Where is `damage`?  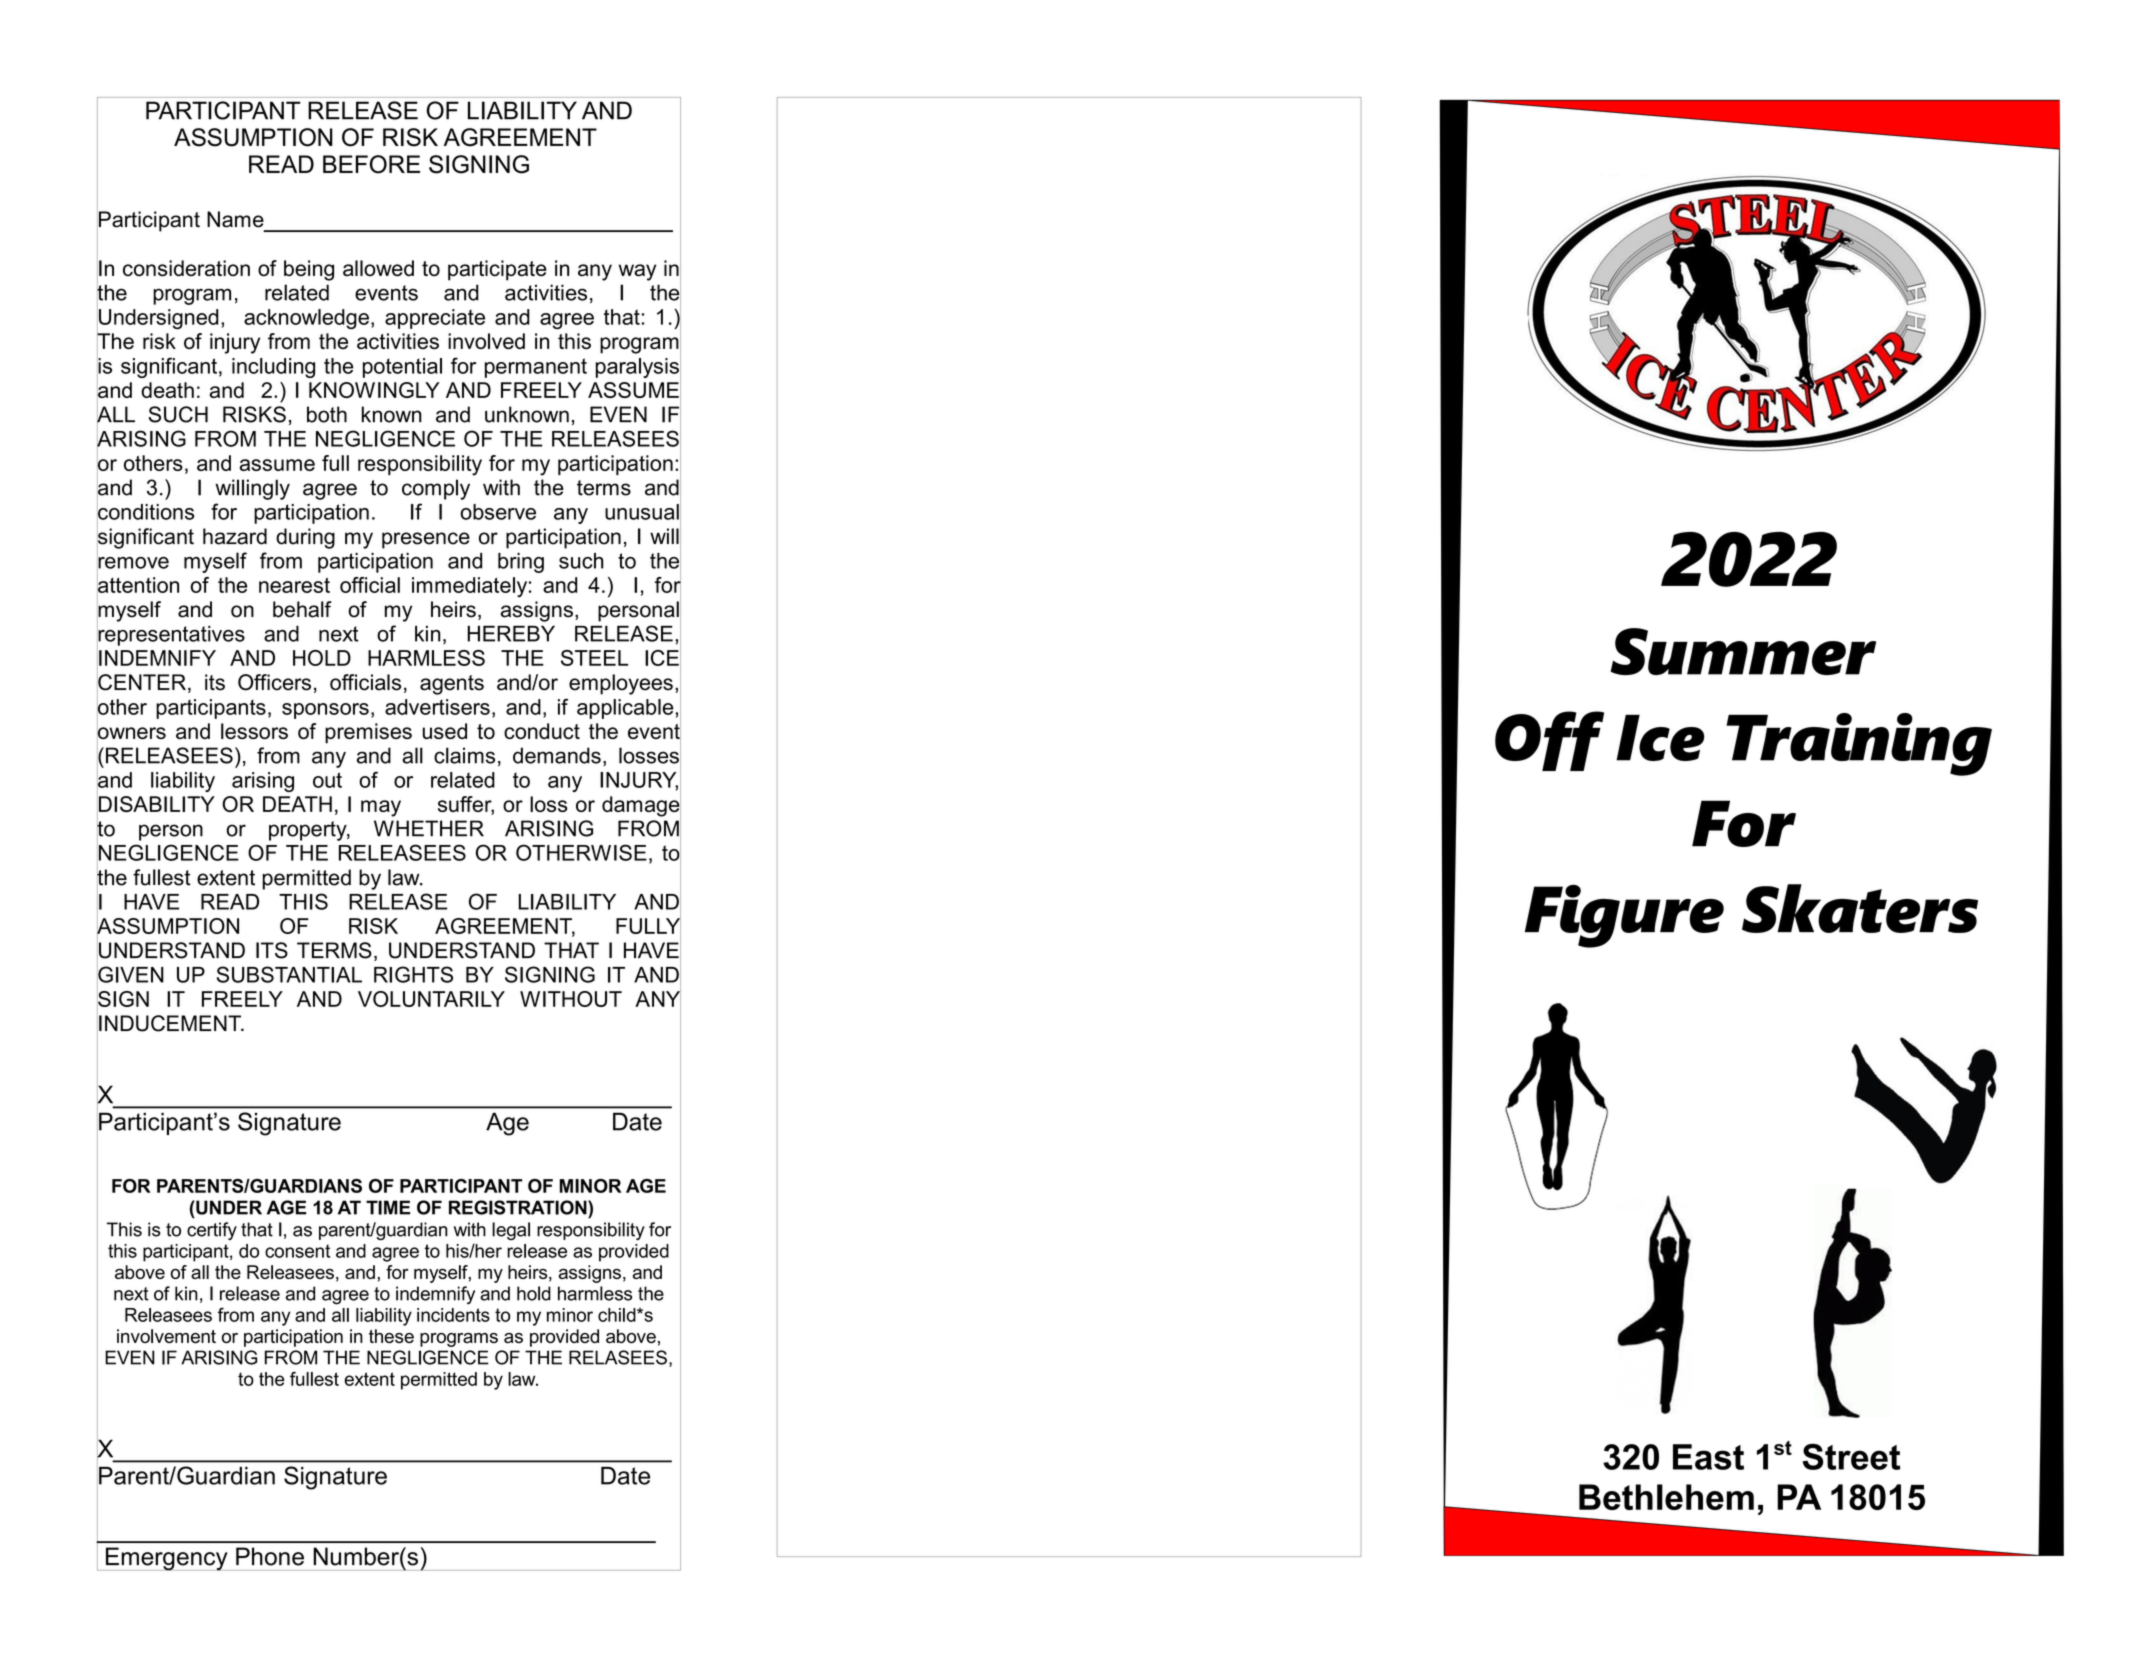
damage is located at coordinates (641, 806).
